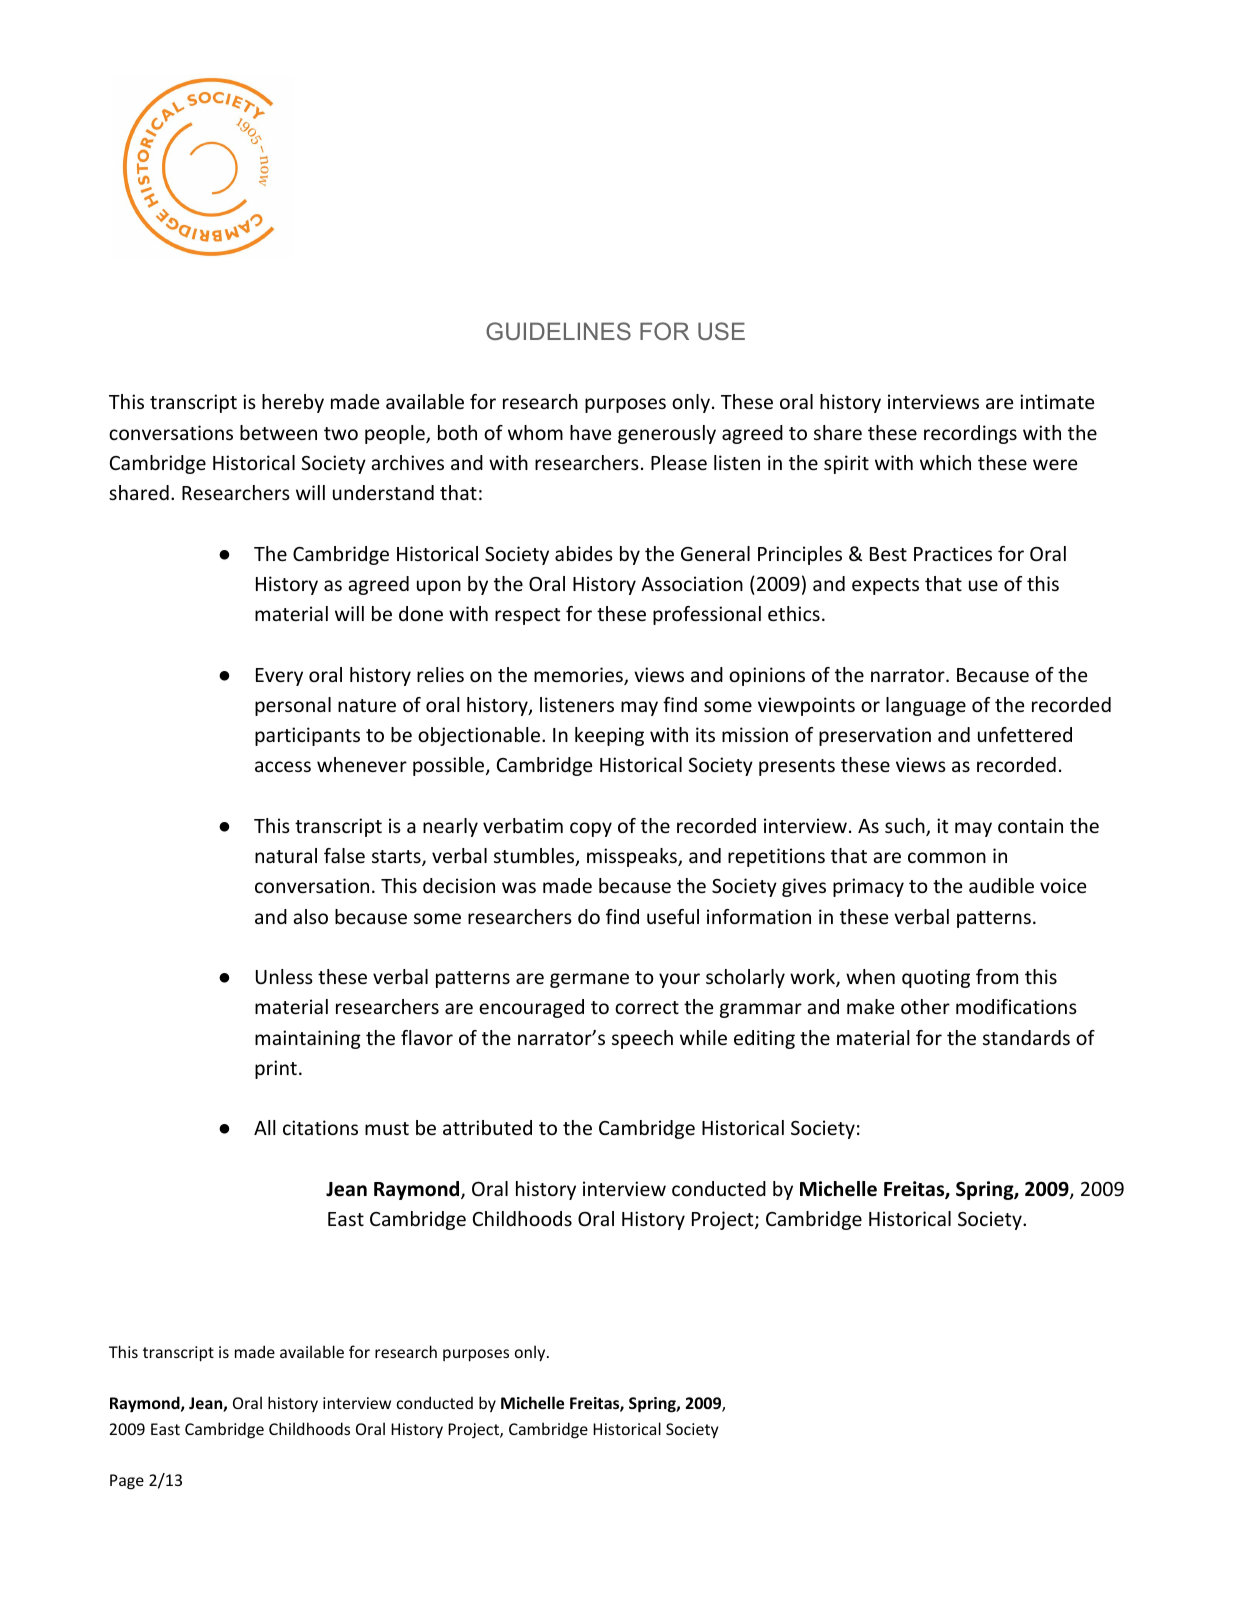 This image has height=1597, width=1234. What do you see at coordinates (673, 916) in the image?
I see `useful` at bounding box center [673, 916].
